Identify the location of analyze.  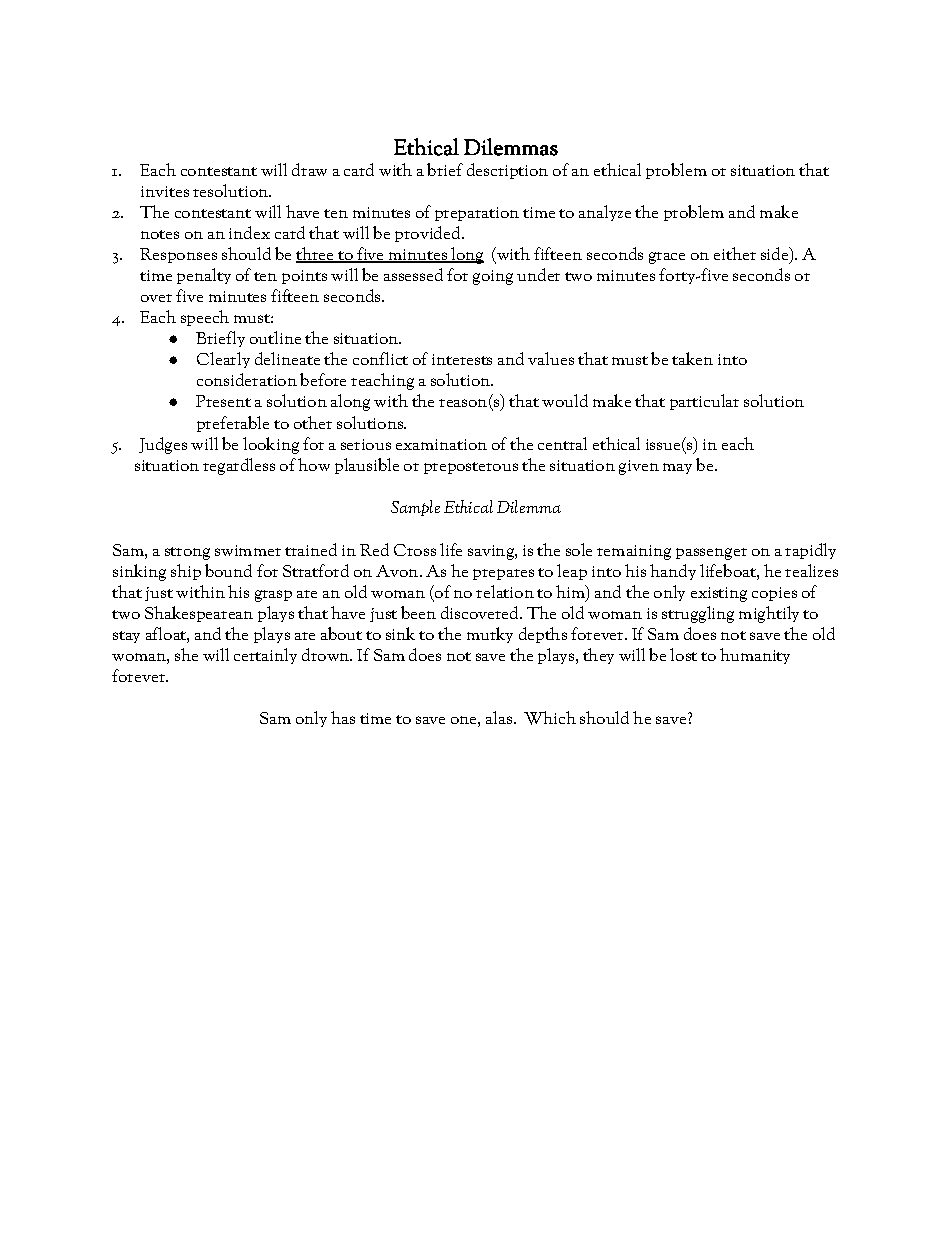
(605, 213).
